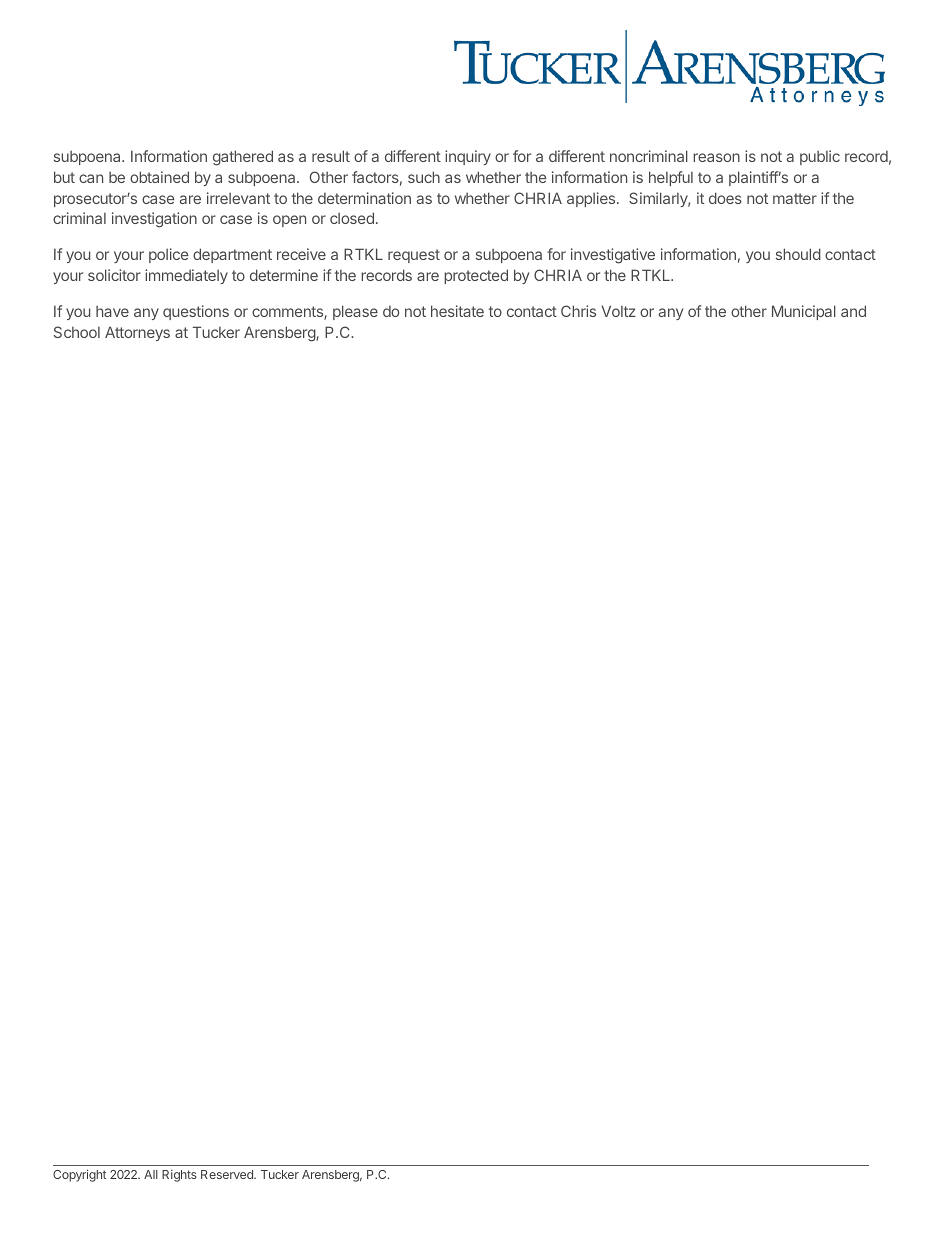 The image size is (952, 1233). I want to click on Municipal, so click(804, 312).
